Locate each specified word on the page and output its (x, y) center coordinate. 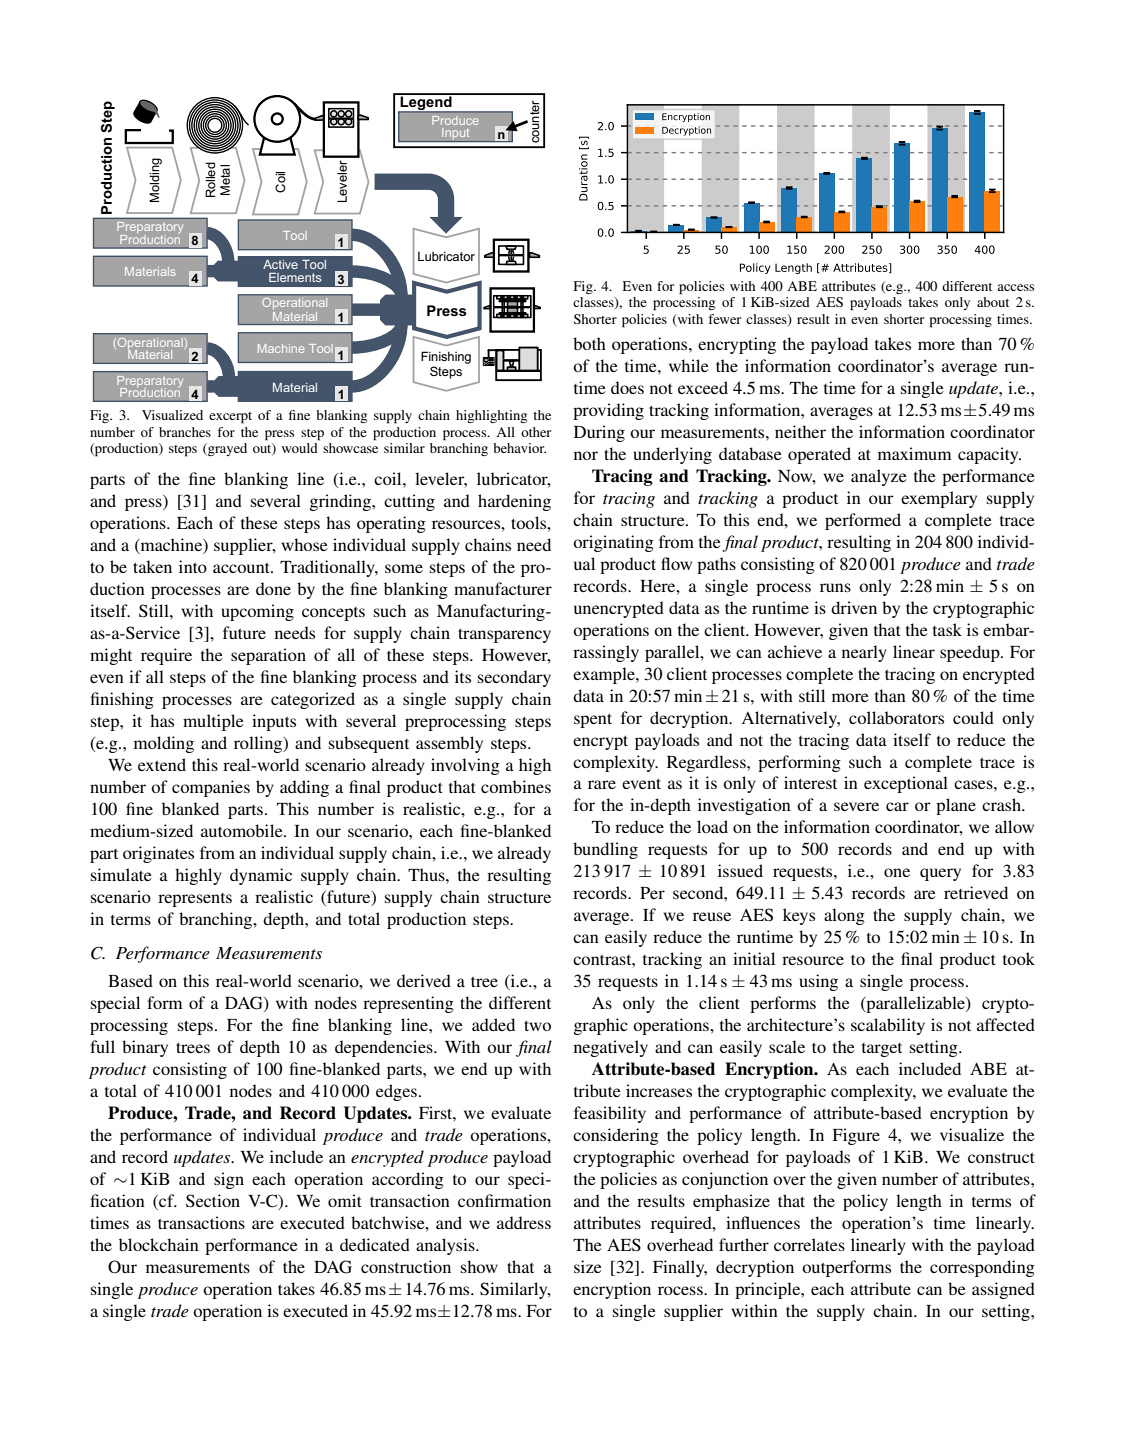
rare (602, 784)
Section (213, 1201)
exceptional (906, 784)
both (589, 343)
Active (280, 264)
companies (211, 788)
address (524, 1222)
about (993, 302)
